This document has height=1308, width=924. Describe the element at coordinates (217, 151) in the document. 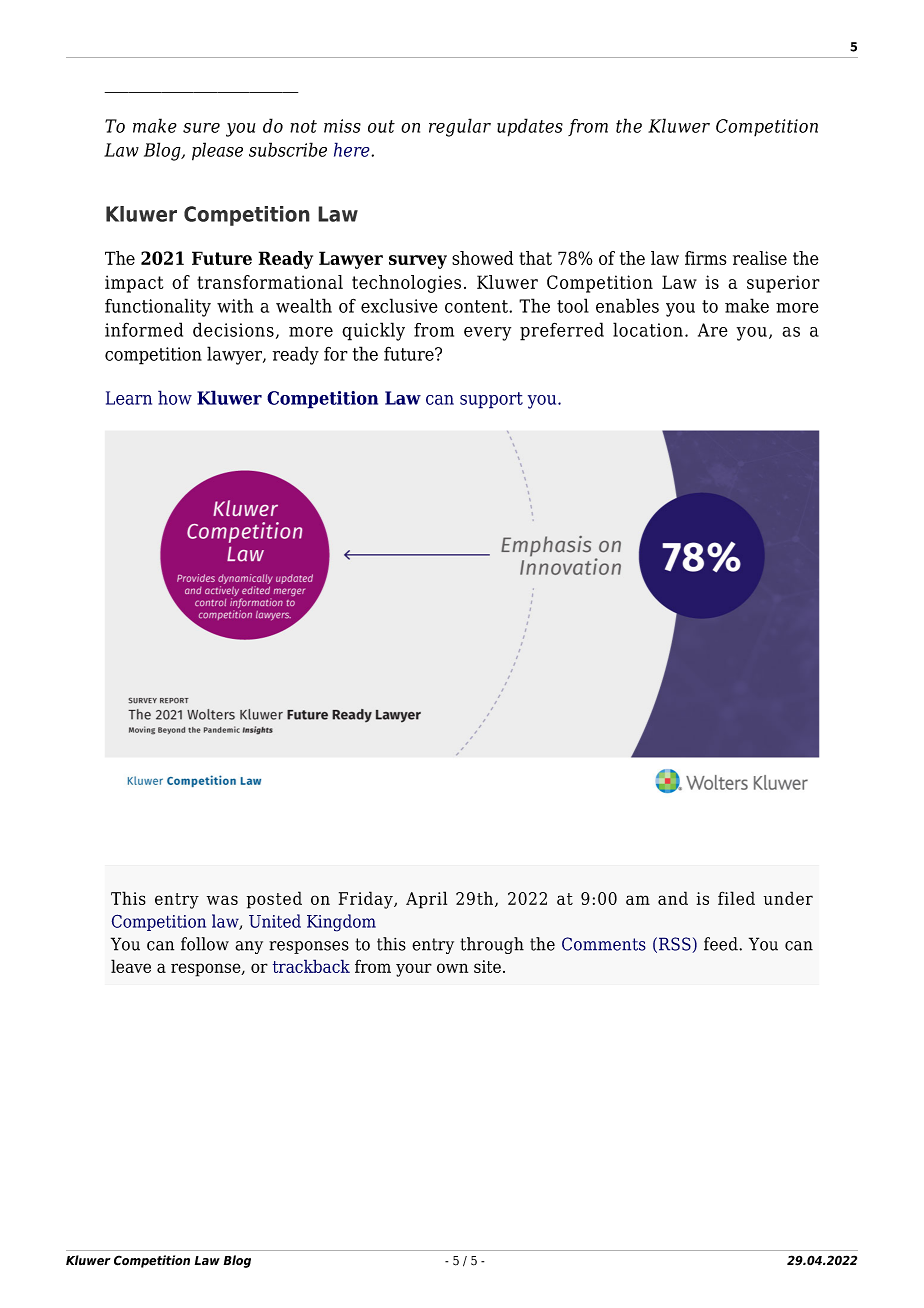

I see `please` at that location.
